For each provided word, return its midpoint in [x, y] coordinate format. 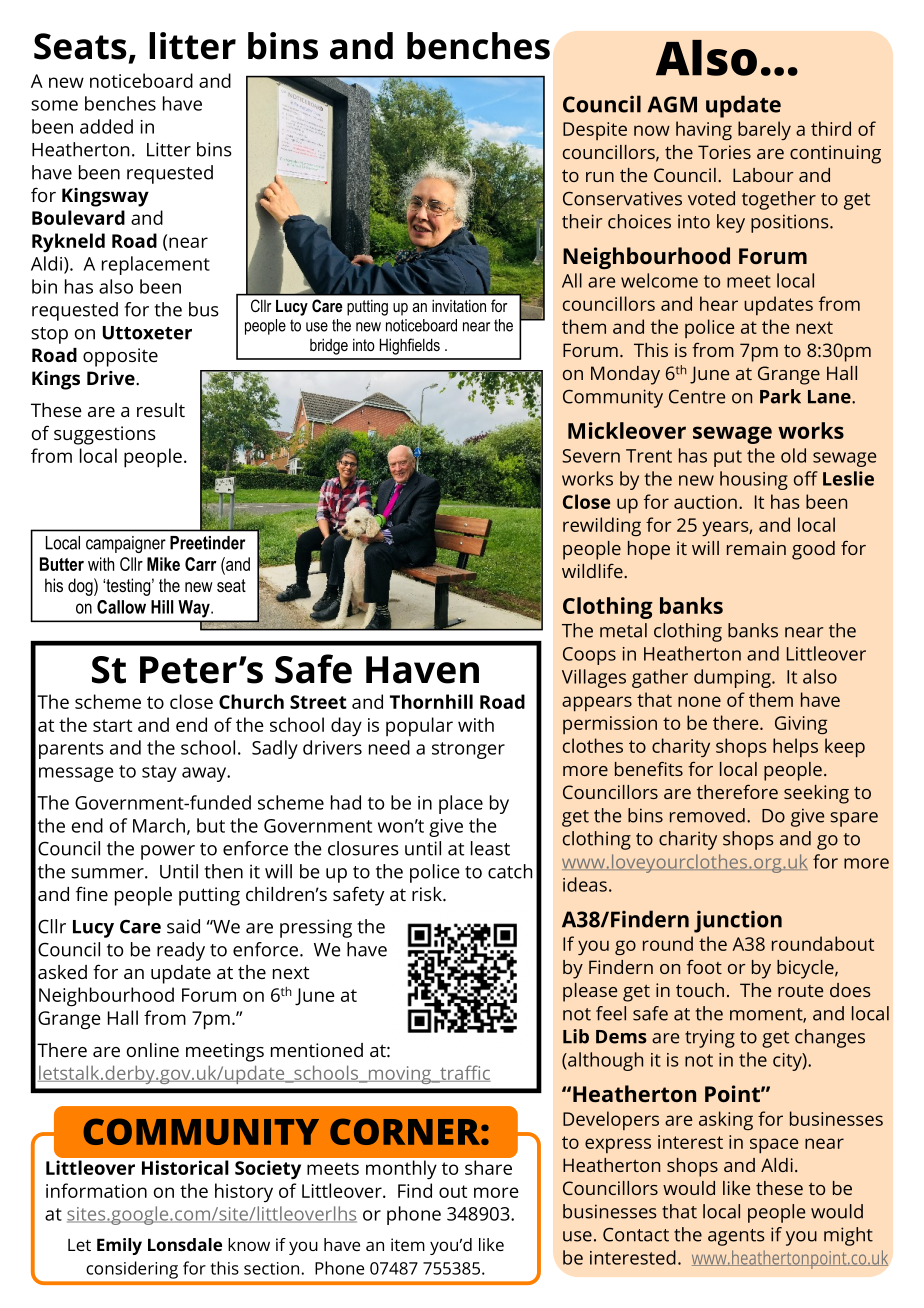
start [112, 725]
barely [764, 130]
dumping [733, 678]
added [106, 126]
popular [419, 727]
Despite [595, 131]
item [408, 1244]
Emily [119, 1246]
